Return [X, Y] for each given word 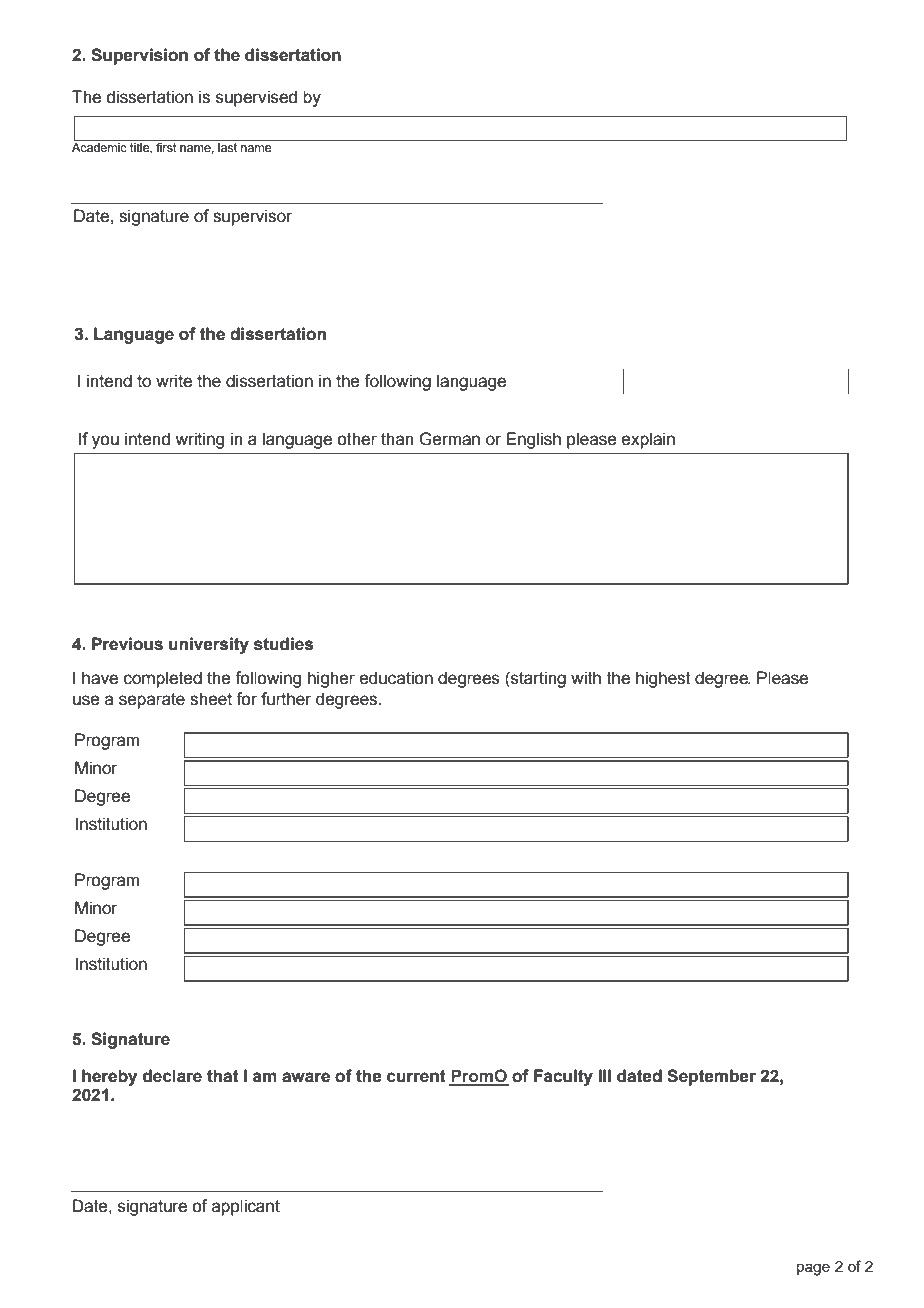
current [416, 1076]
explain [648, 440]
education [396, 678]
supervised [256, 98]
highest [663, 679]
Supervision [139, 56]
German [449, 439]
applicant [246, 1207]
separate [152, 701]
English [534, 440]
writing [199, 440]
